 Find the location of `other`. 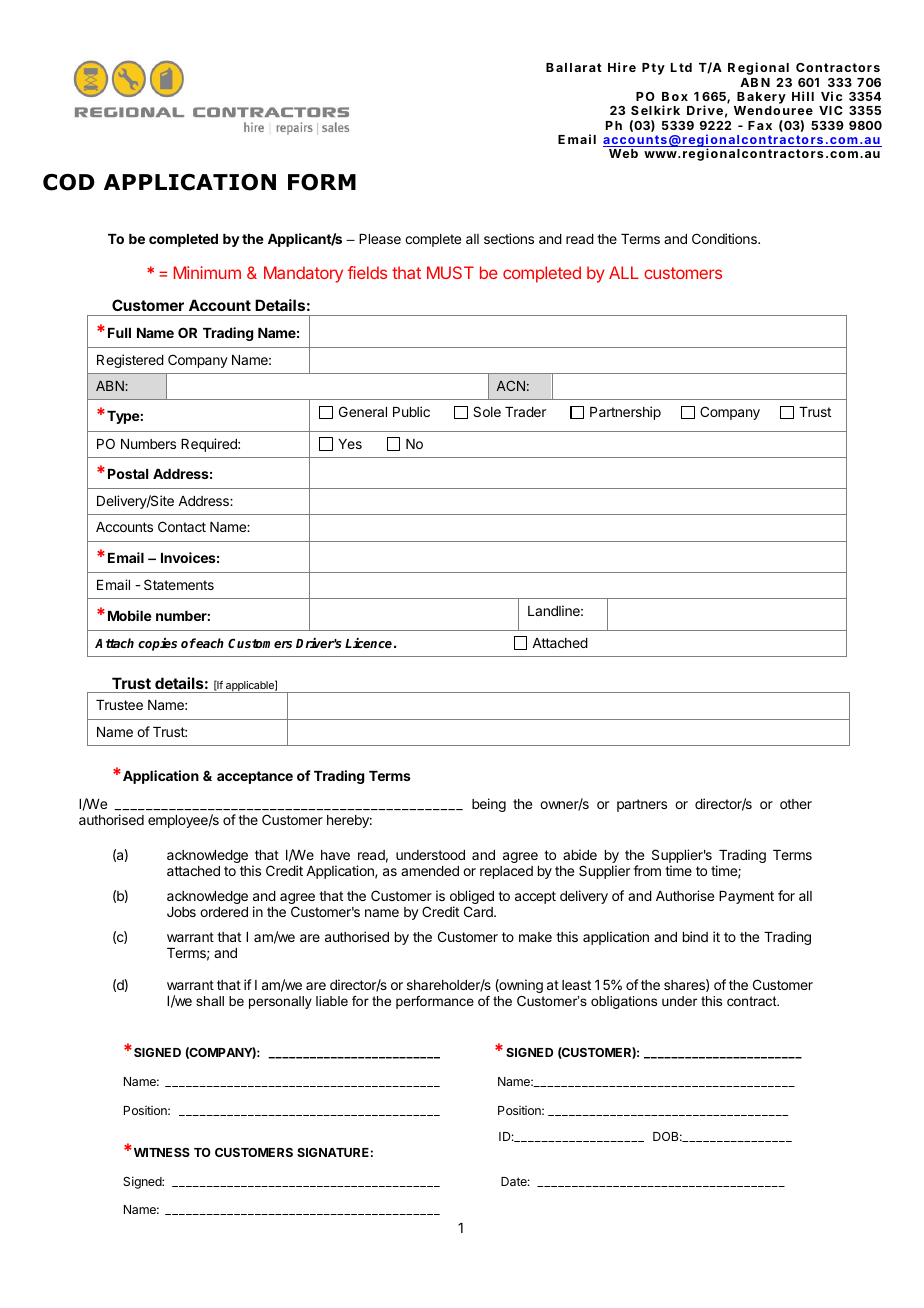

other is located at coordinates (796, 804).
